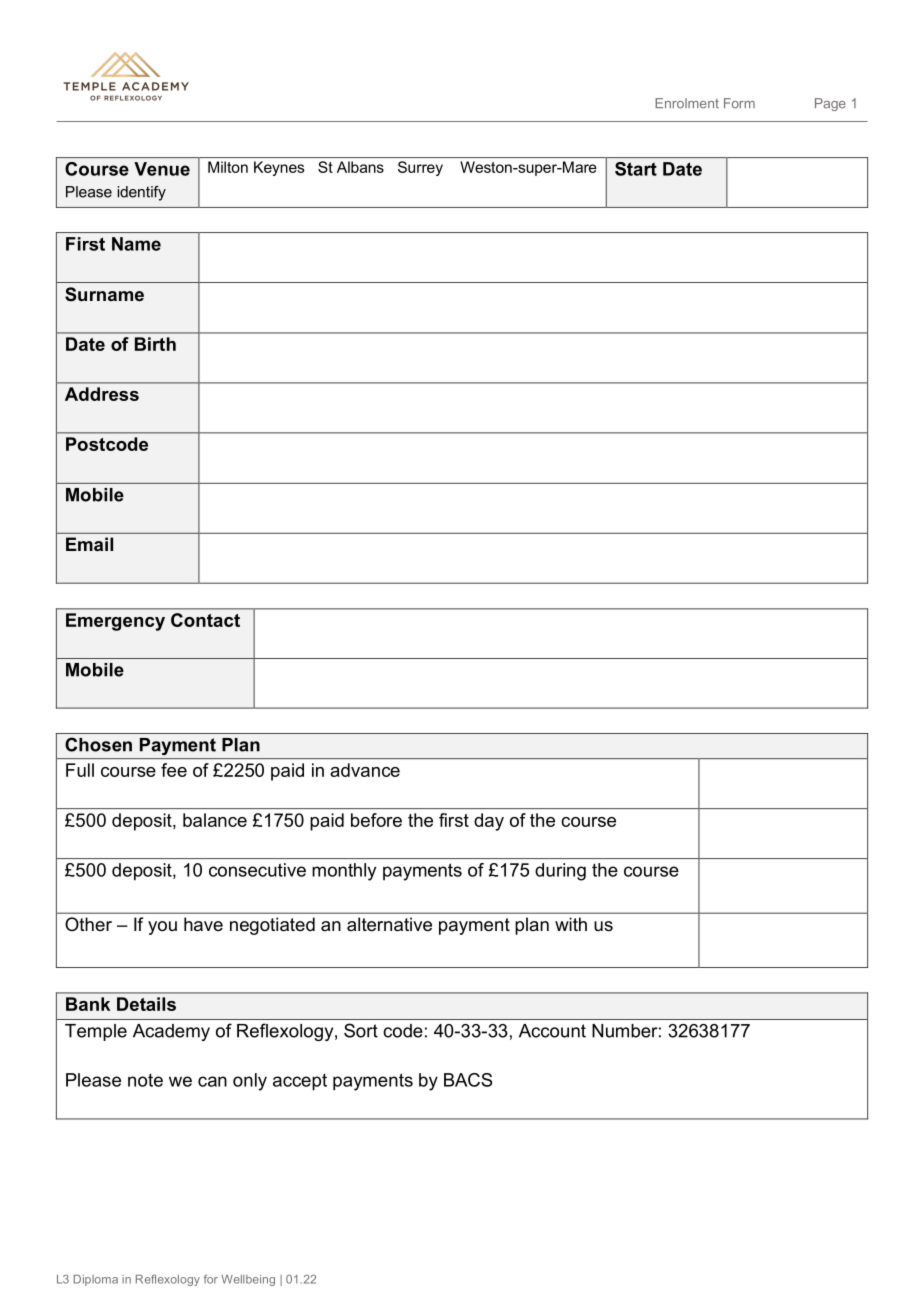 The image size is (924, 1308). What do you see at coordinates (89, 544) in the image?
I see `Email` at bounding box center [89, 544].
